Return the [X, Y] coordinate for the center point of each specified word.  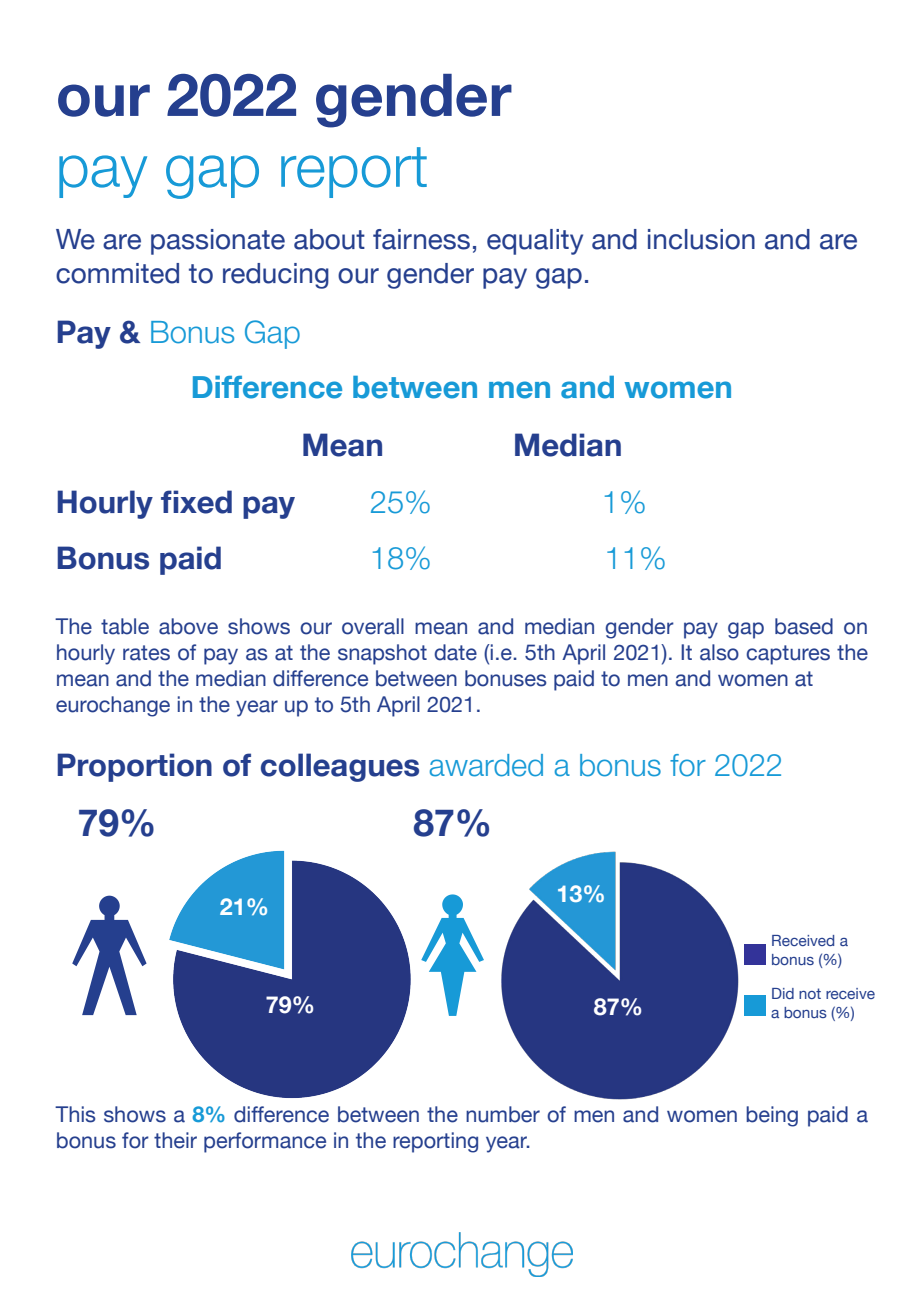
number [503, 1114]
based [804, 626]
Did [783, 993]
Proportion [134, 767]
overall [373, 626]
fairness [421, 239]
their [175, 1140]
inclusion [701, 239]
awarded [486, 765]
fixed [196, 502]
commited [117, 273]
